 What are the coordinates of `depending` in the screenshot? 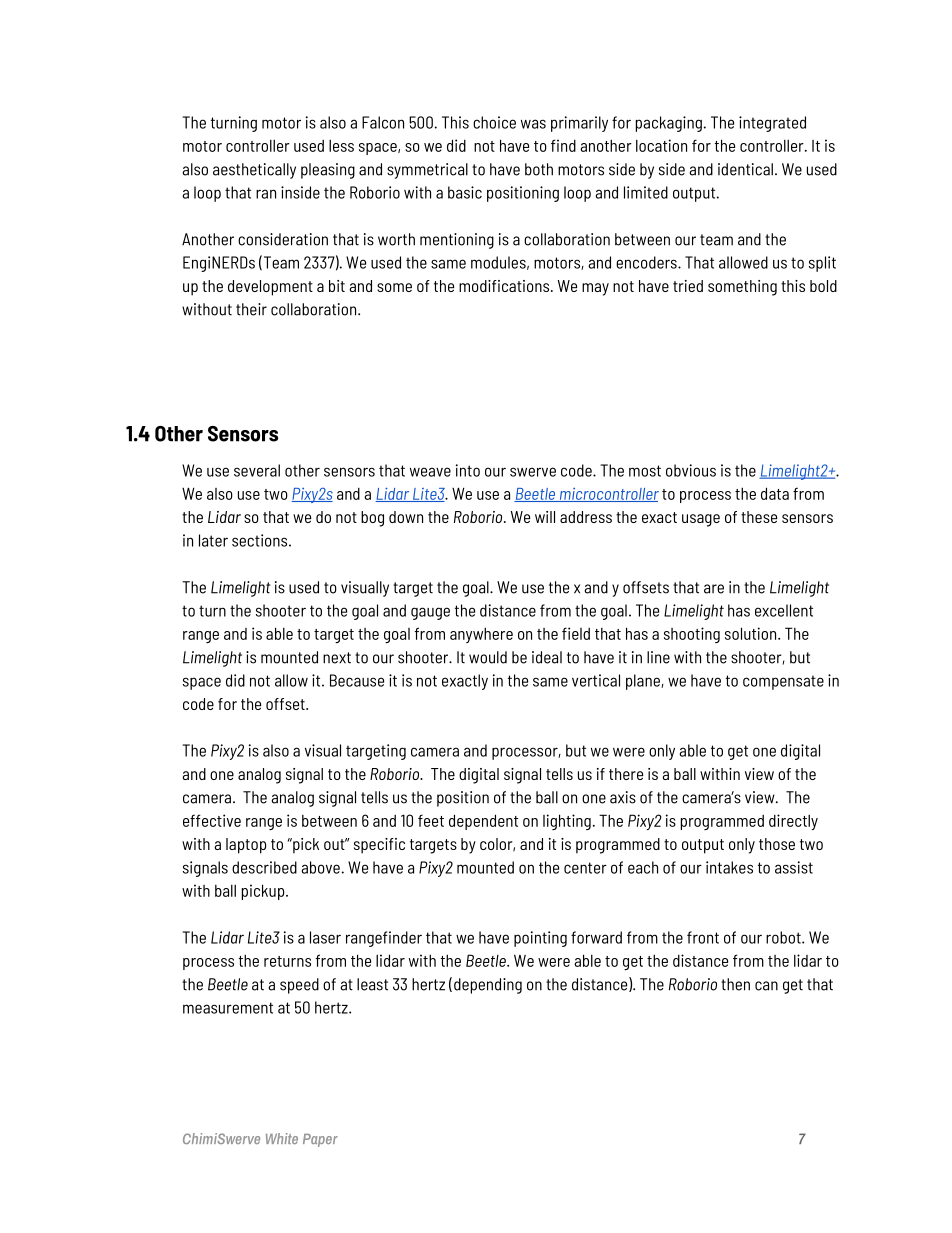 It's located at (488, 986).
